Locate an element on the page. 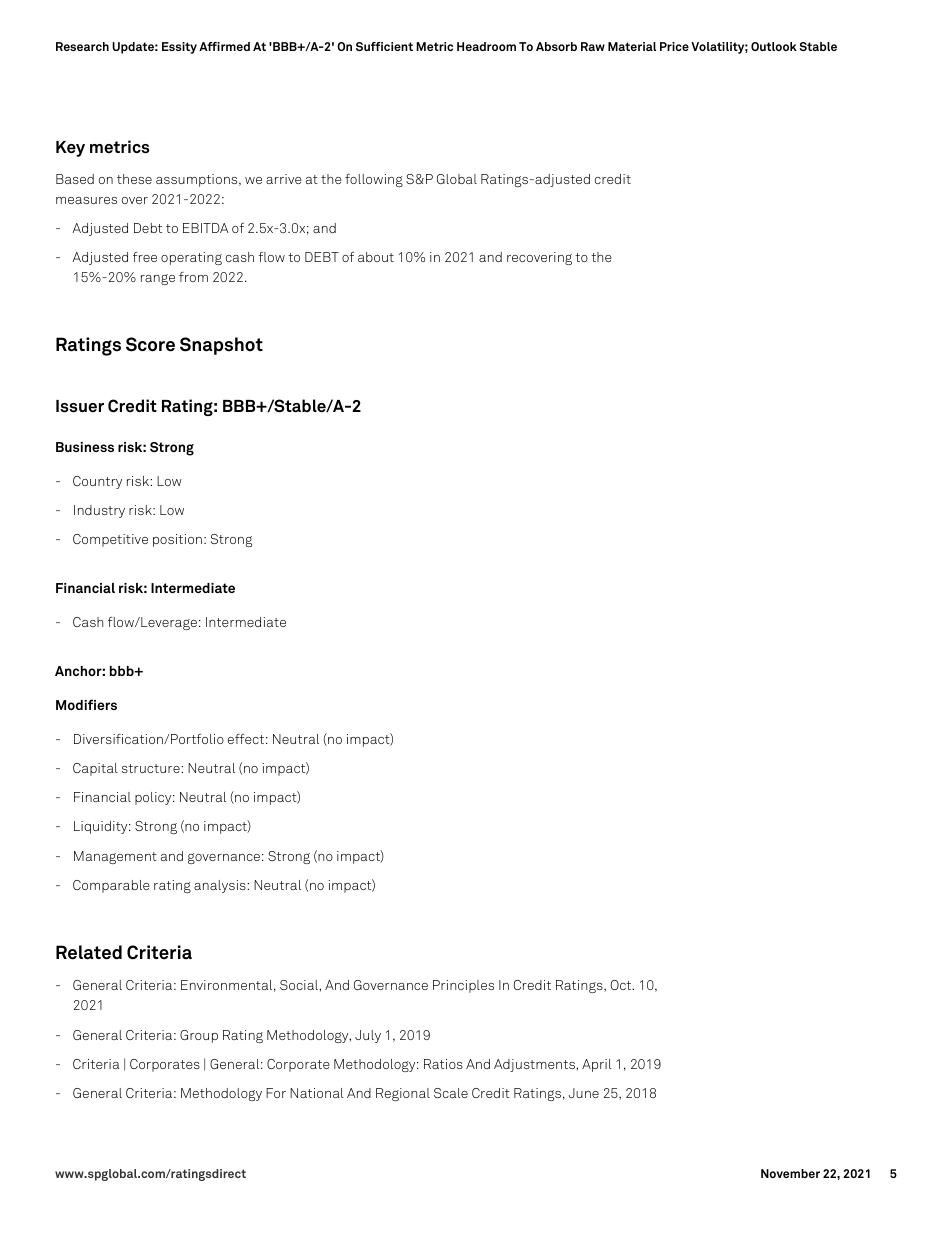  Competitive is located at coordinates (110, 540).
